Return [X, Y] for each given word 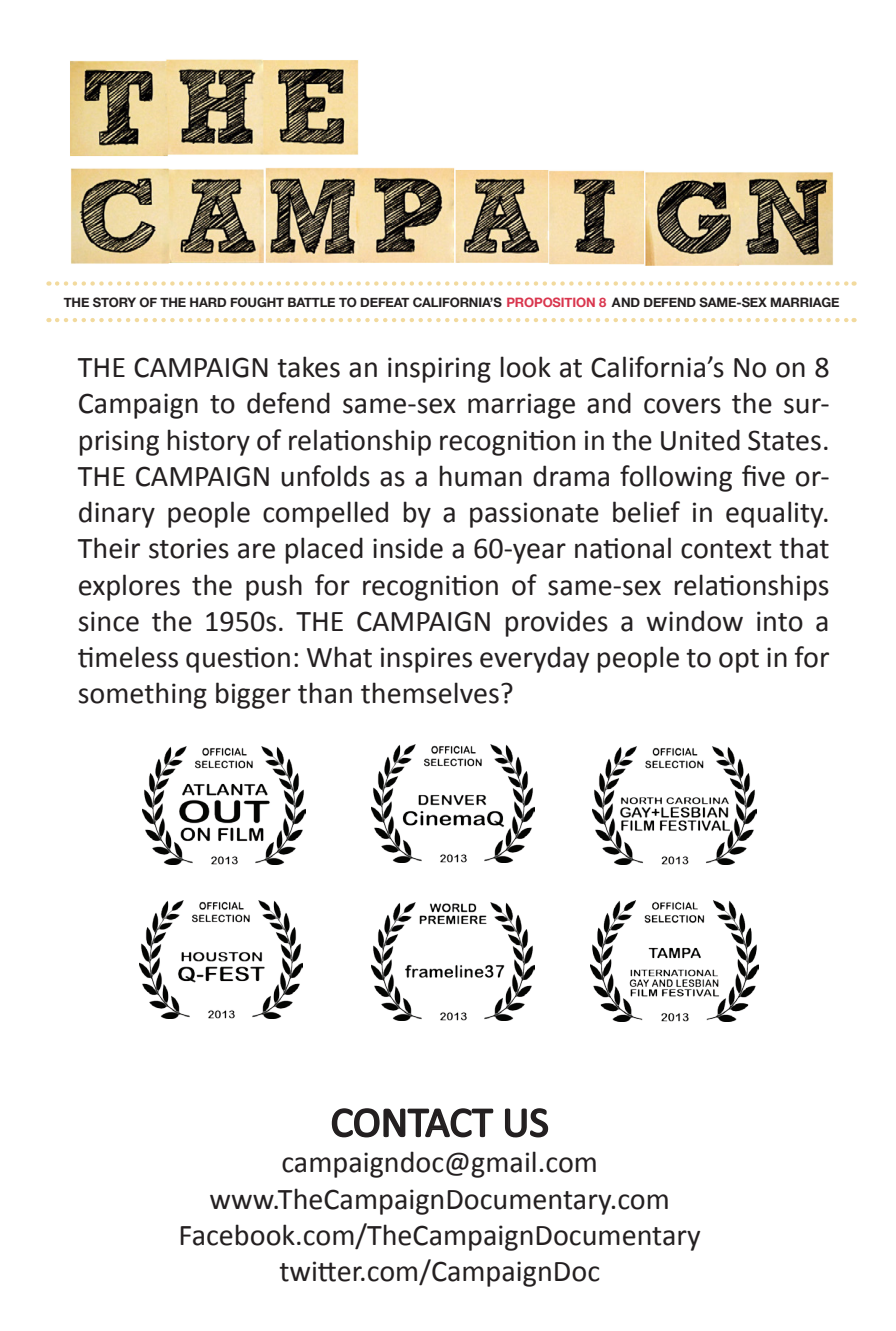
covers [682, 406]
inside [408, 548]
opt [739, 661]
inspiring [439, 370]
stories [189, 548]
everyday [534, 659]
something [143, 695]
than [325, 693]
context [726, 549]
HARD [208, 302]
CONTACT [413, 1123]
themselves [430, 693]
